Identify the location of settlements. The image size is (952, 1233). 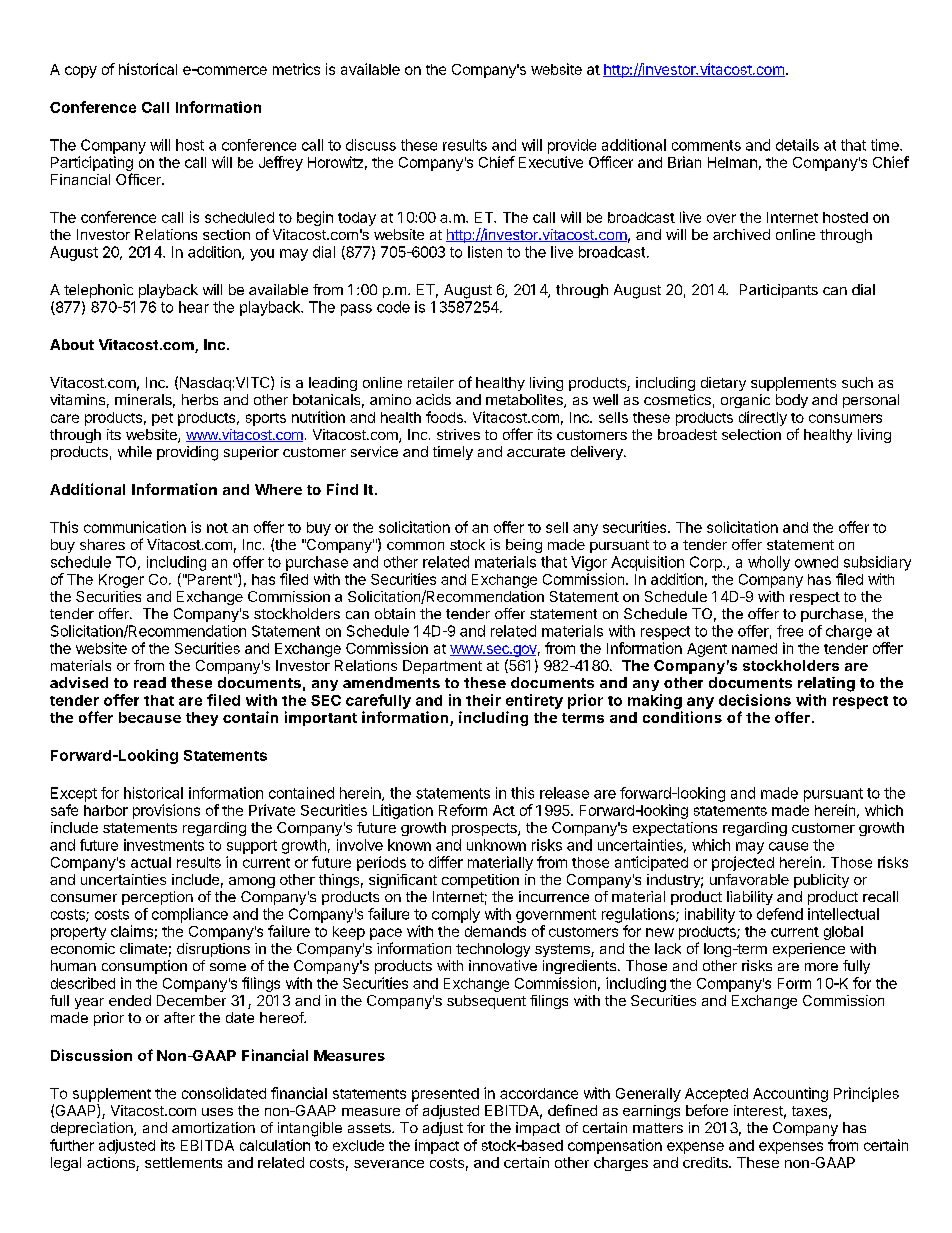
(183, 1162).
